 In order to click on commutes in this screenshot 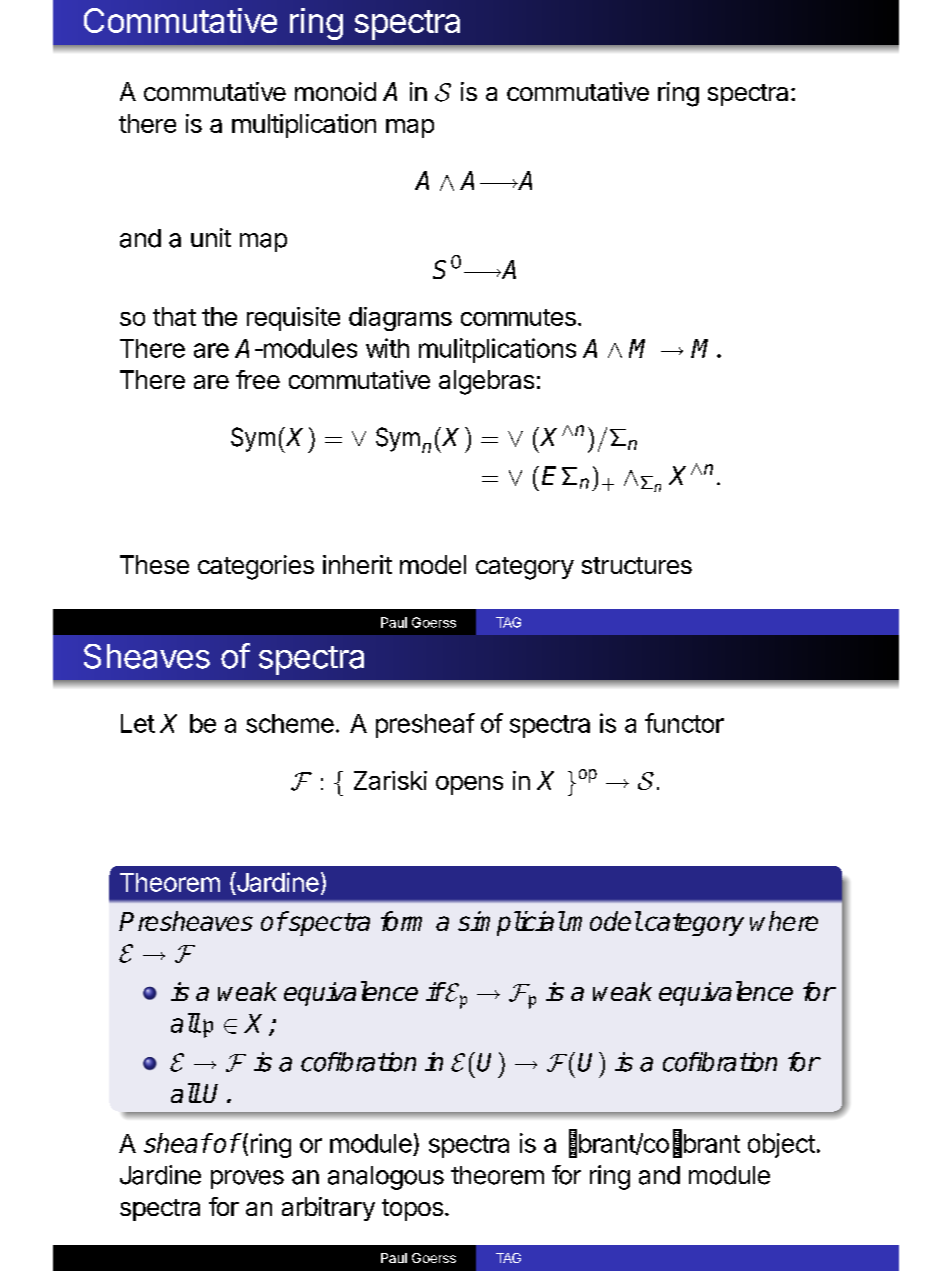, I will do `click(518, 317)`.
